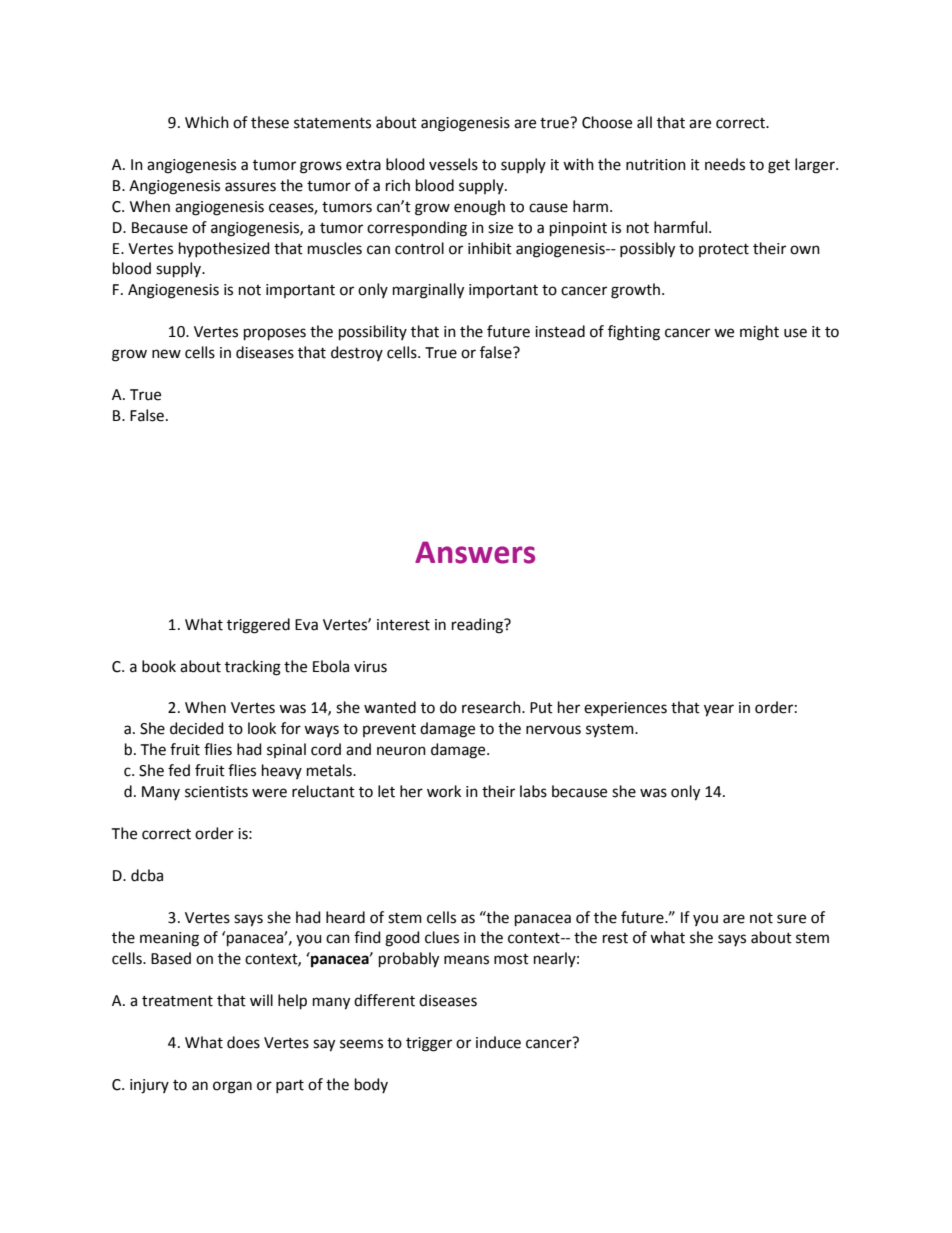  Describe the element at coordinates (453, 164) in the document. I see `vessels` at that location.
